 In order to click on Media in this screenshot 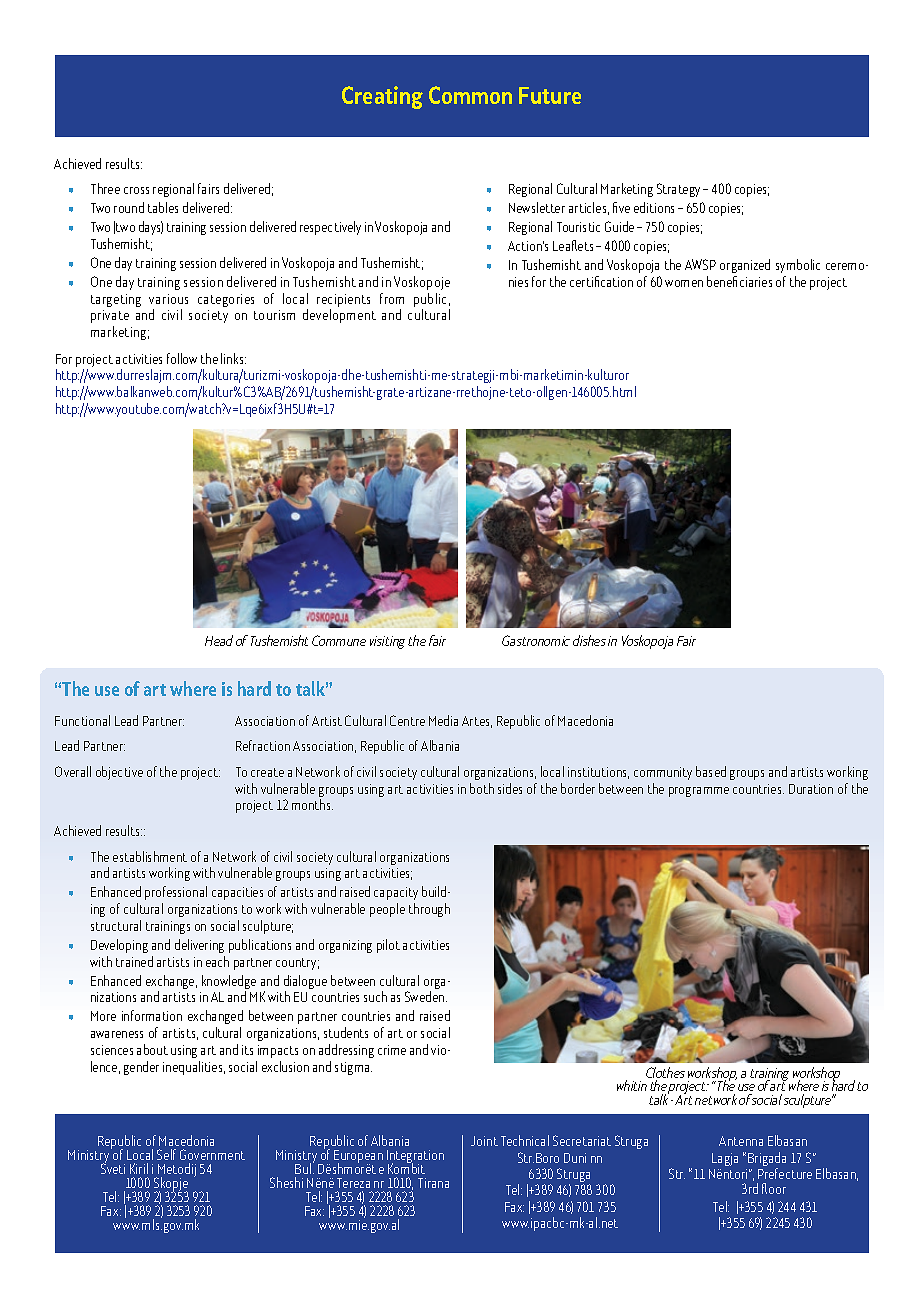, I will do `click(443, 720)`.
